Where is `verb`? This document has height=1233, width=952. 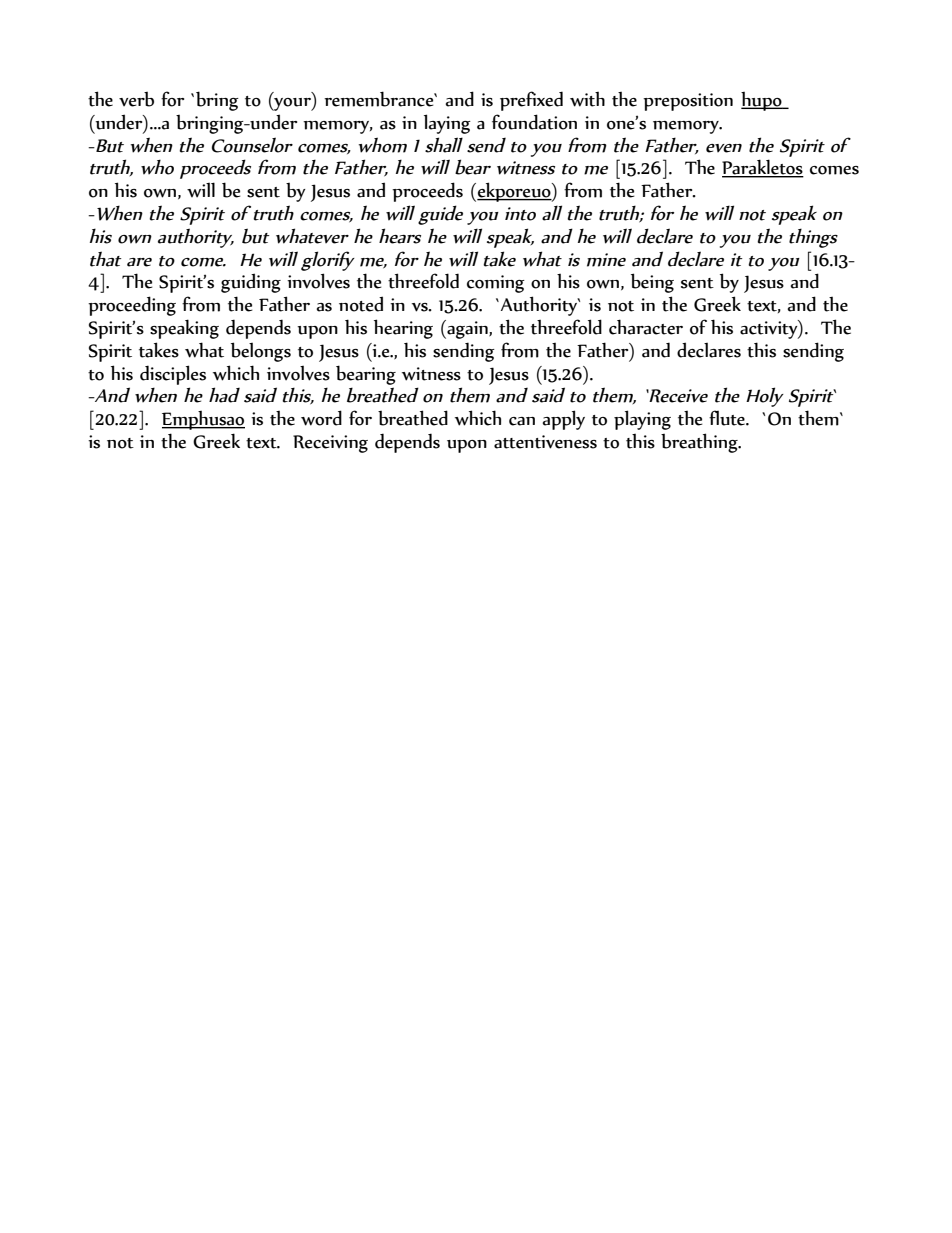 verb is located at coordinates (136, 99).
